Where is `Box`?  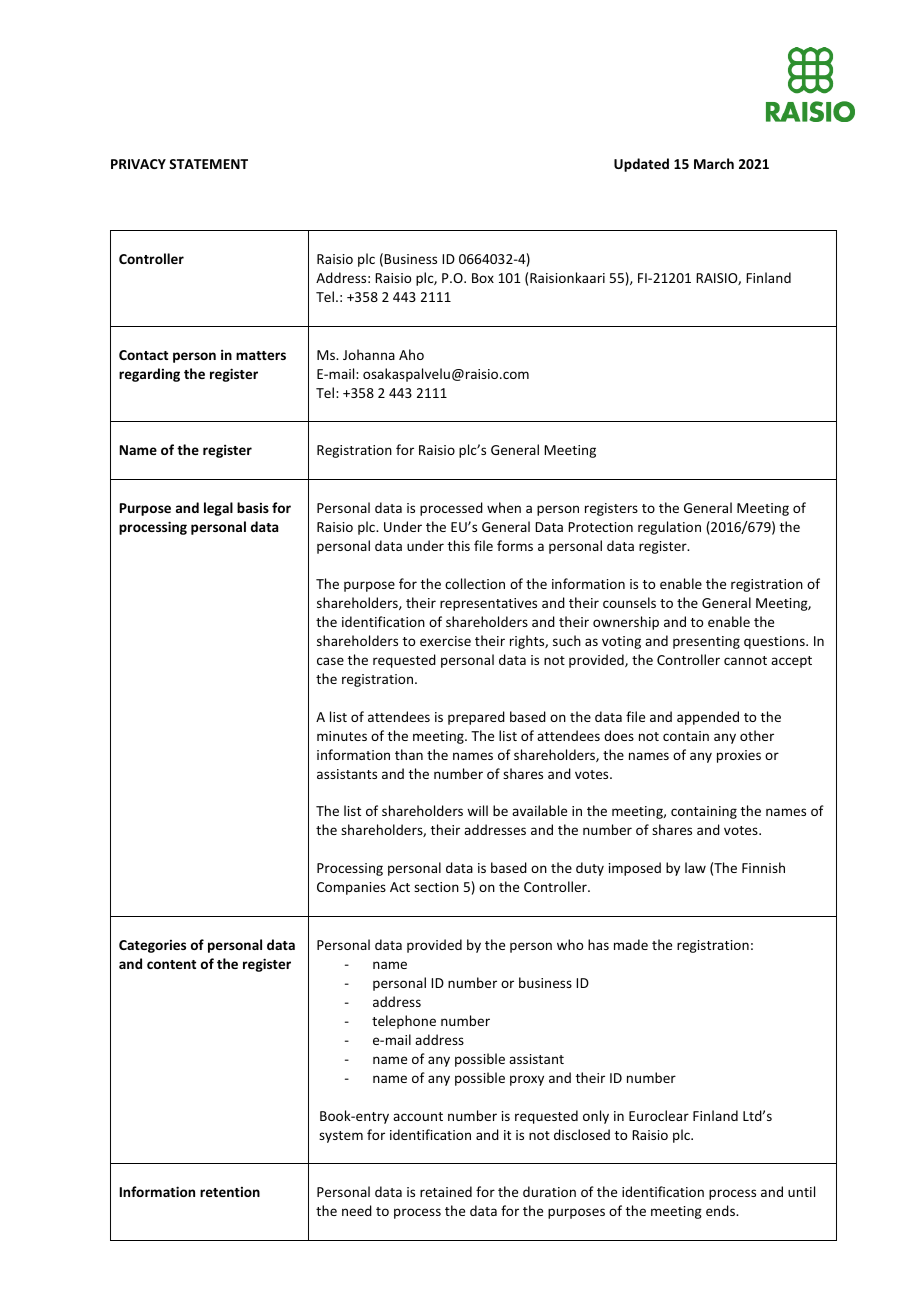
Box is located at coordinates (483, 278).
